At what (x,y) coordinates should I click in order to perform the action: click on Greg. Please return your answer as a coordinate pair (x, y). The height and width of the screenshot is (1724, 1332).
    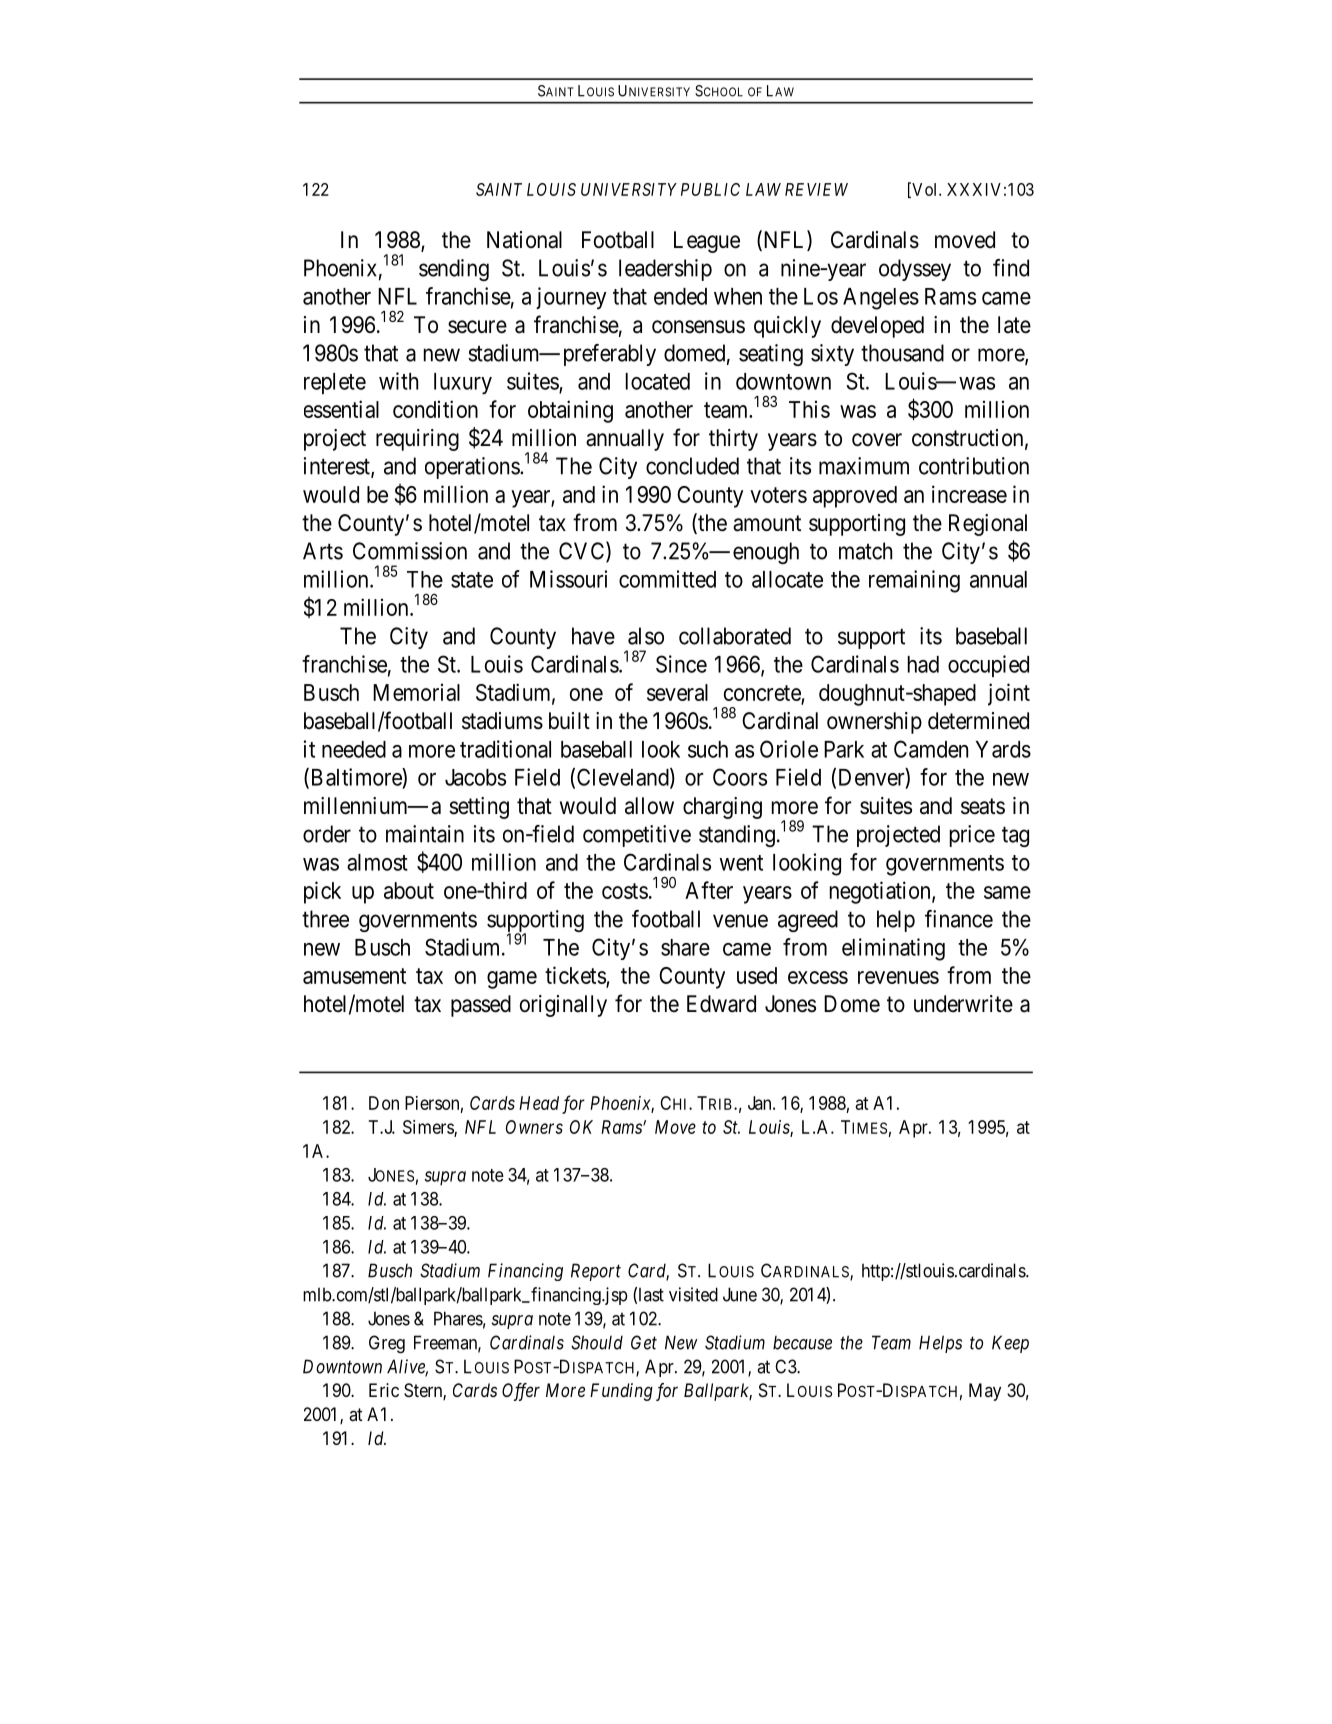
    Looking at the image, I should click on (387, 1344).
